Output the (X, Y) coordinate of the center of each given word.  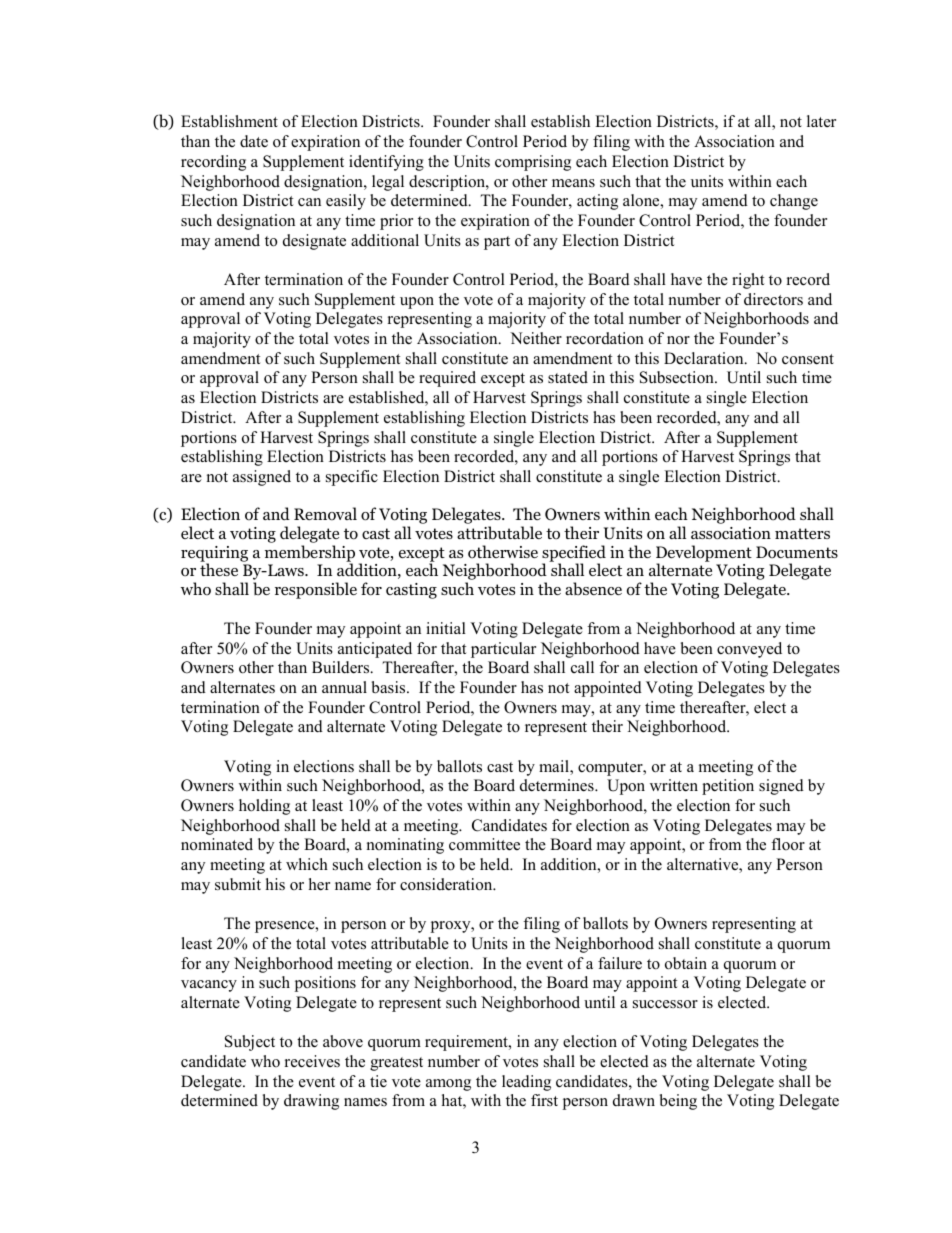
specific (352, 478)
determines (558, 785)
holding (264, 807)
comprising (533, 163)
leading (526, 1083)
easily (346, 202)
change (794, 202)
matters (802, 533)
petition (728, 787)
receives (312, 1061)
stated (568, 377)
